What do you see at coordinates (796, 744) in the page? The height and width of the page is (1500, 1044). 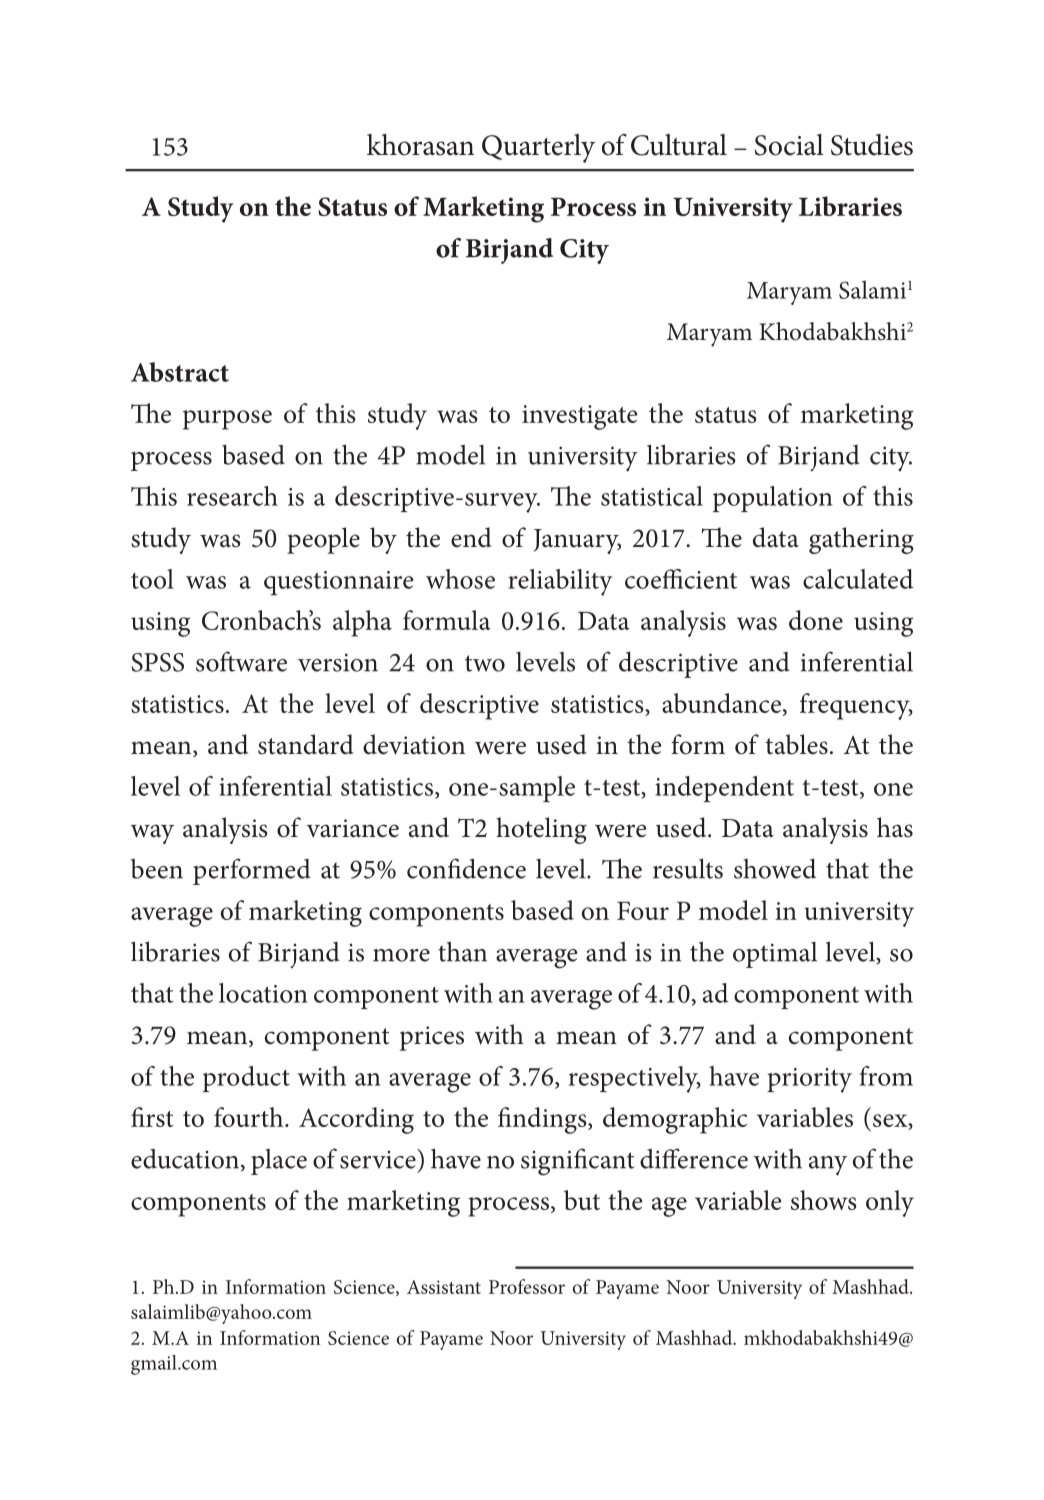 I see `tables` at bounding box center [796, 744].
